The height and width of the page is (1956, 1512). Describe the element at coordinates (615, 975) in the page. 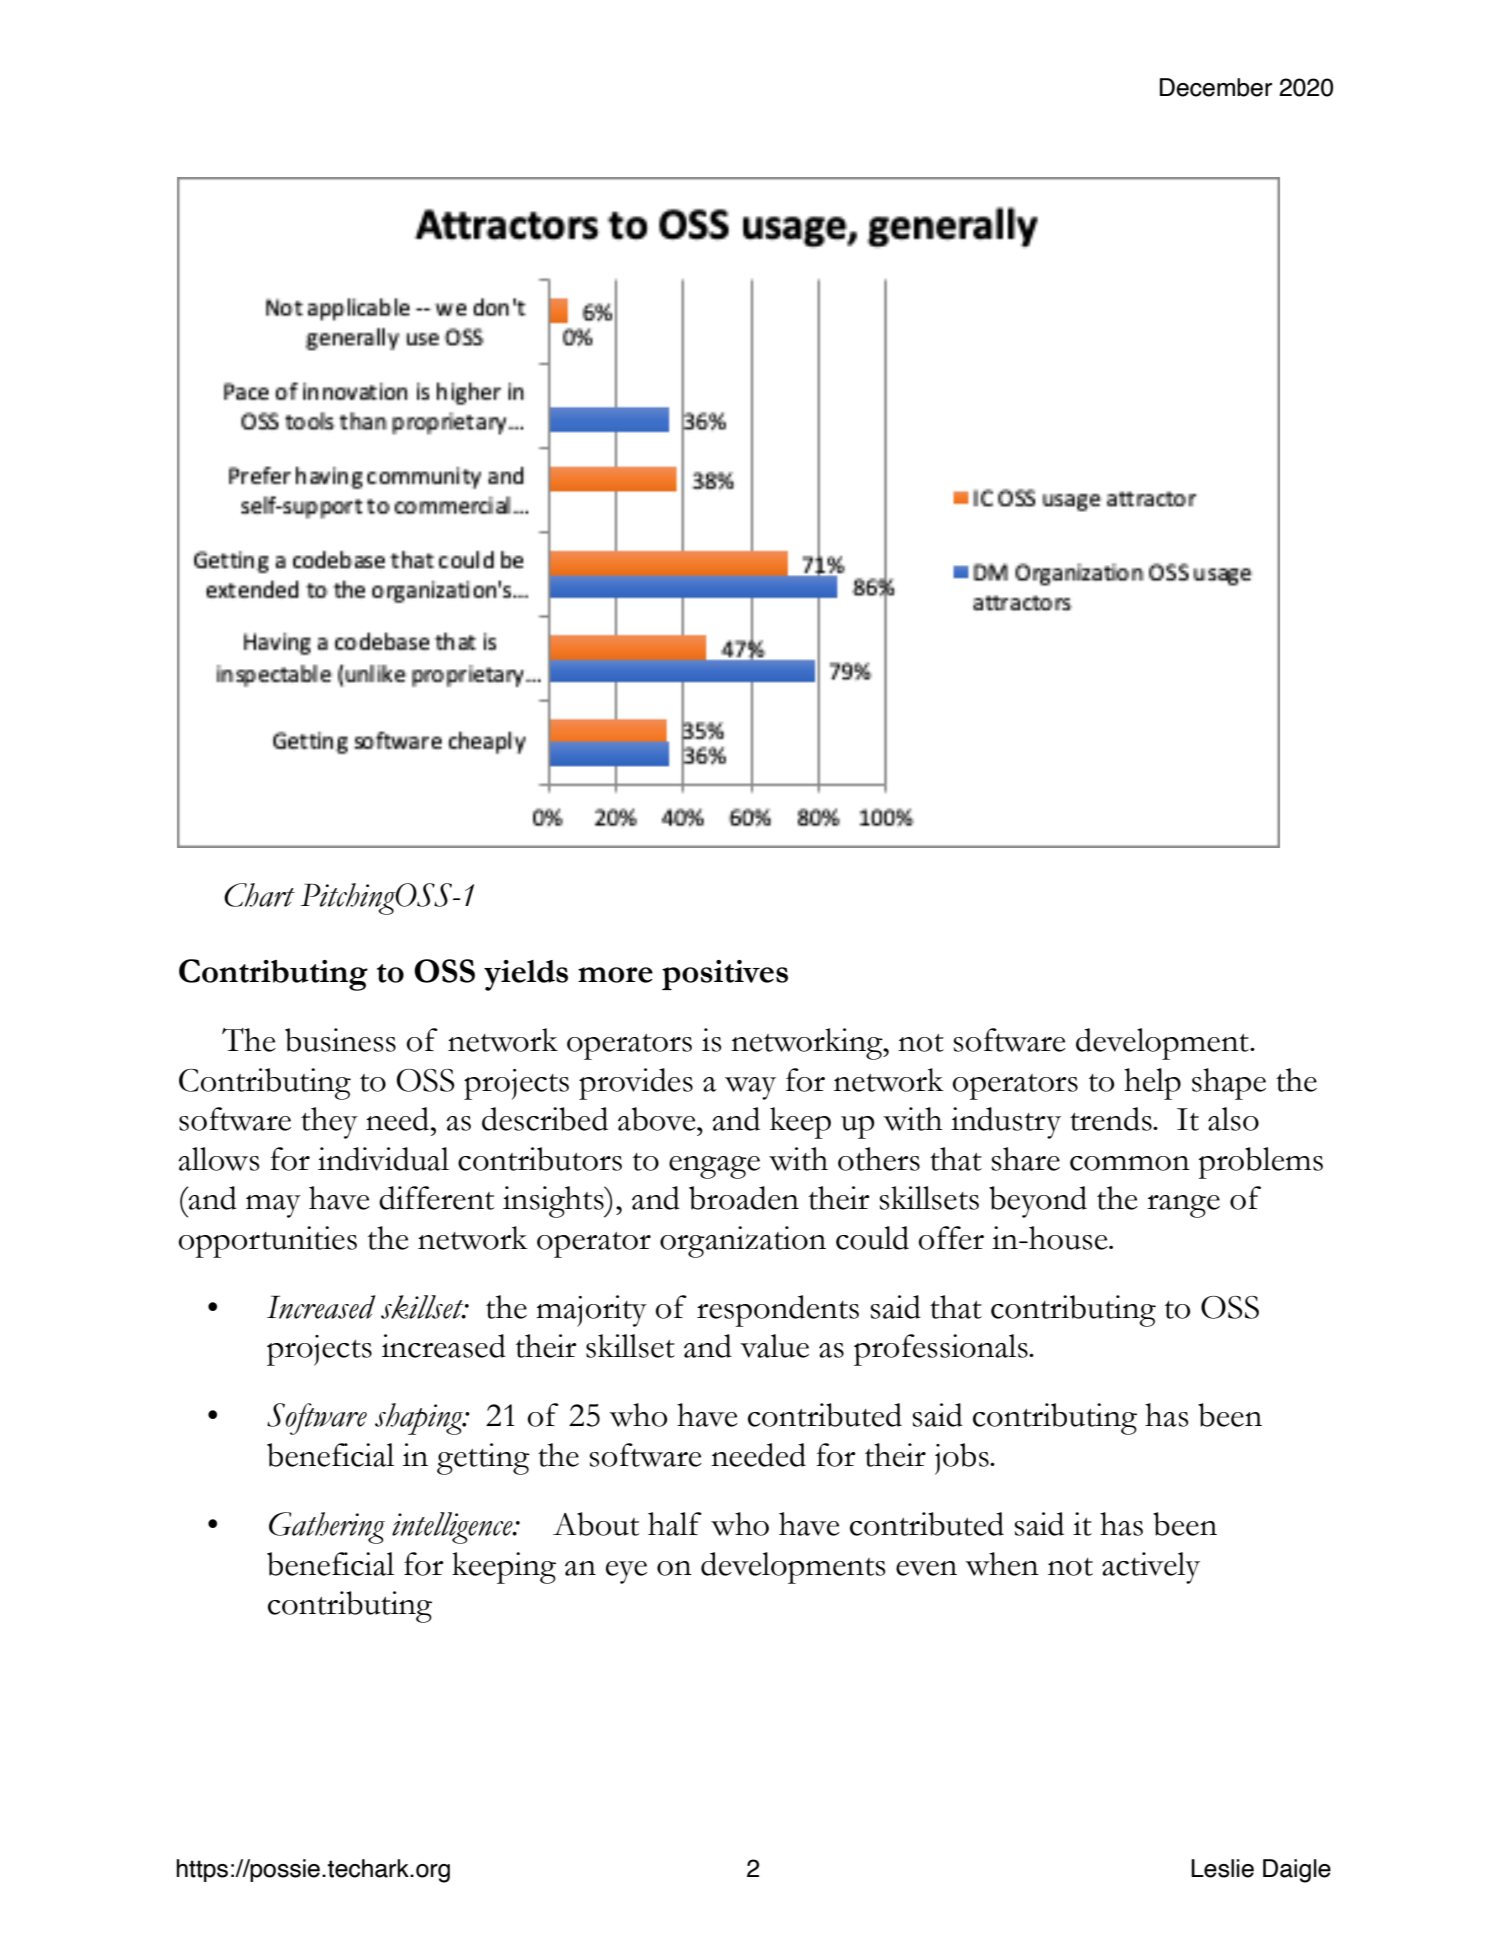

I see `more` at that location.
